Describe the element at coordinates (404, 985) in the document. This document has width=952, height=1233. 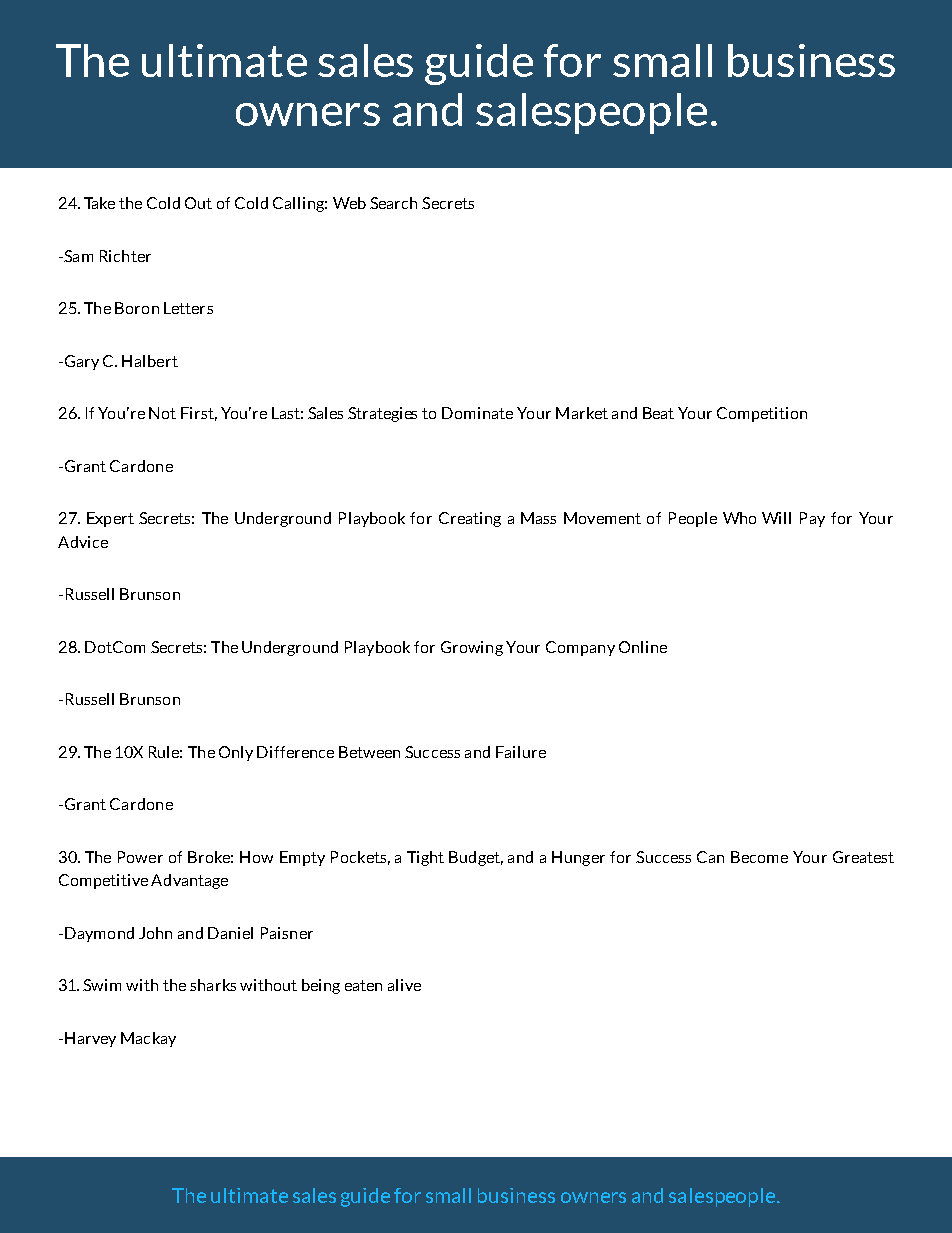
I see `alive` at that location.
